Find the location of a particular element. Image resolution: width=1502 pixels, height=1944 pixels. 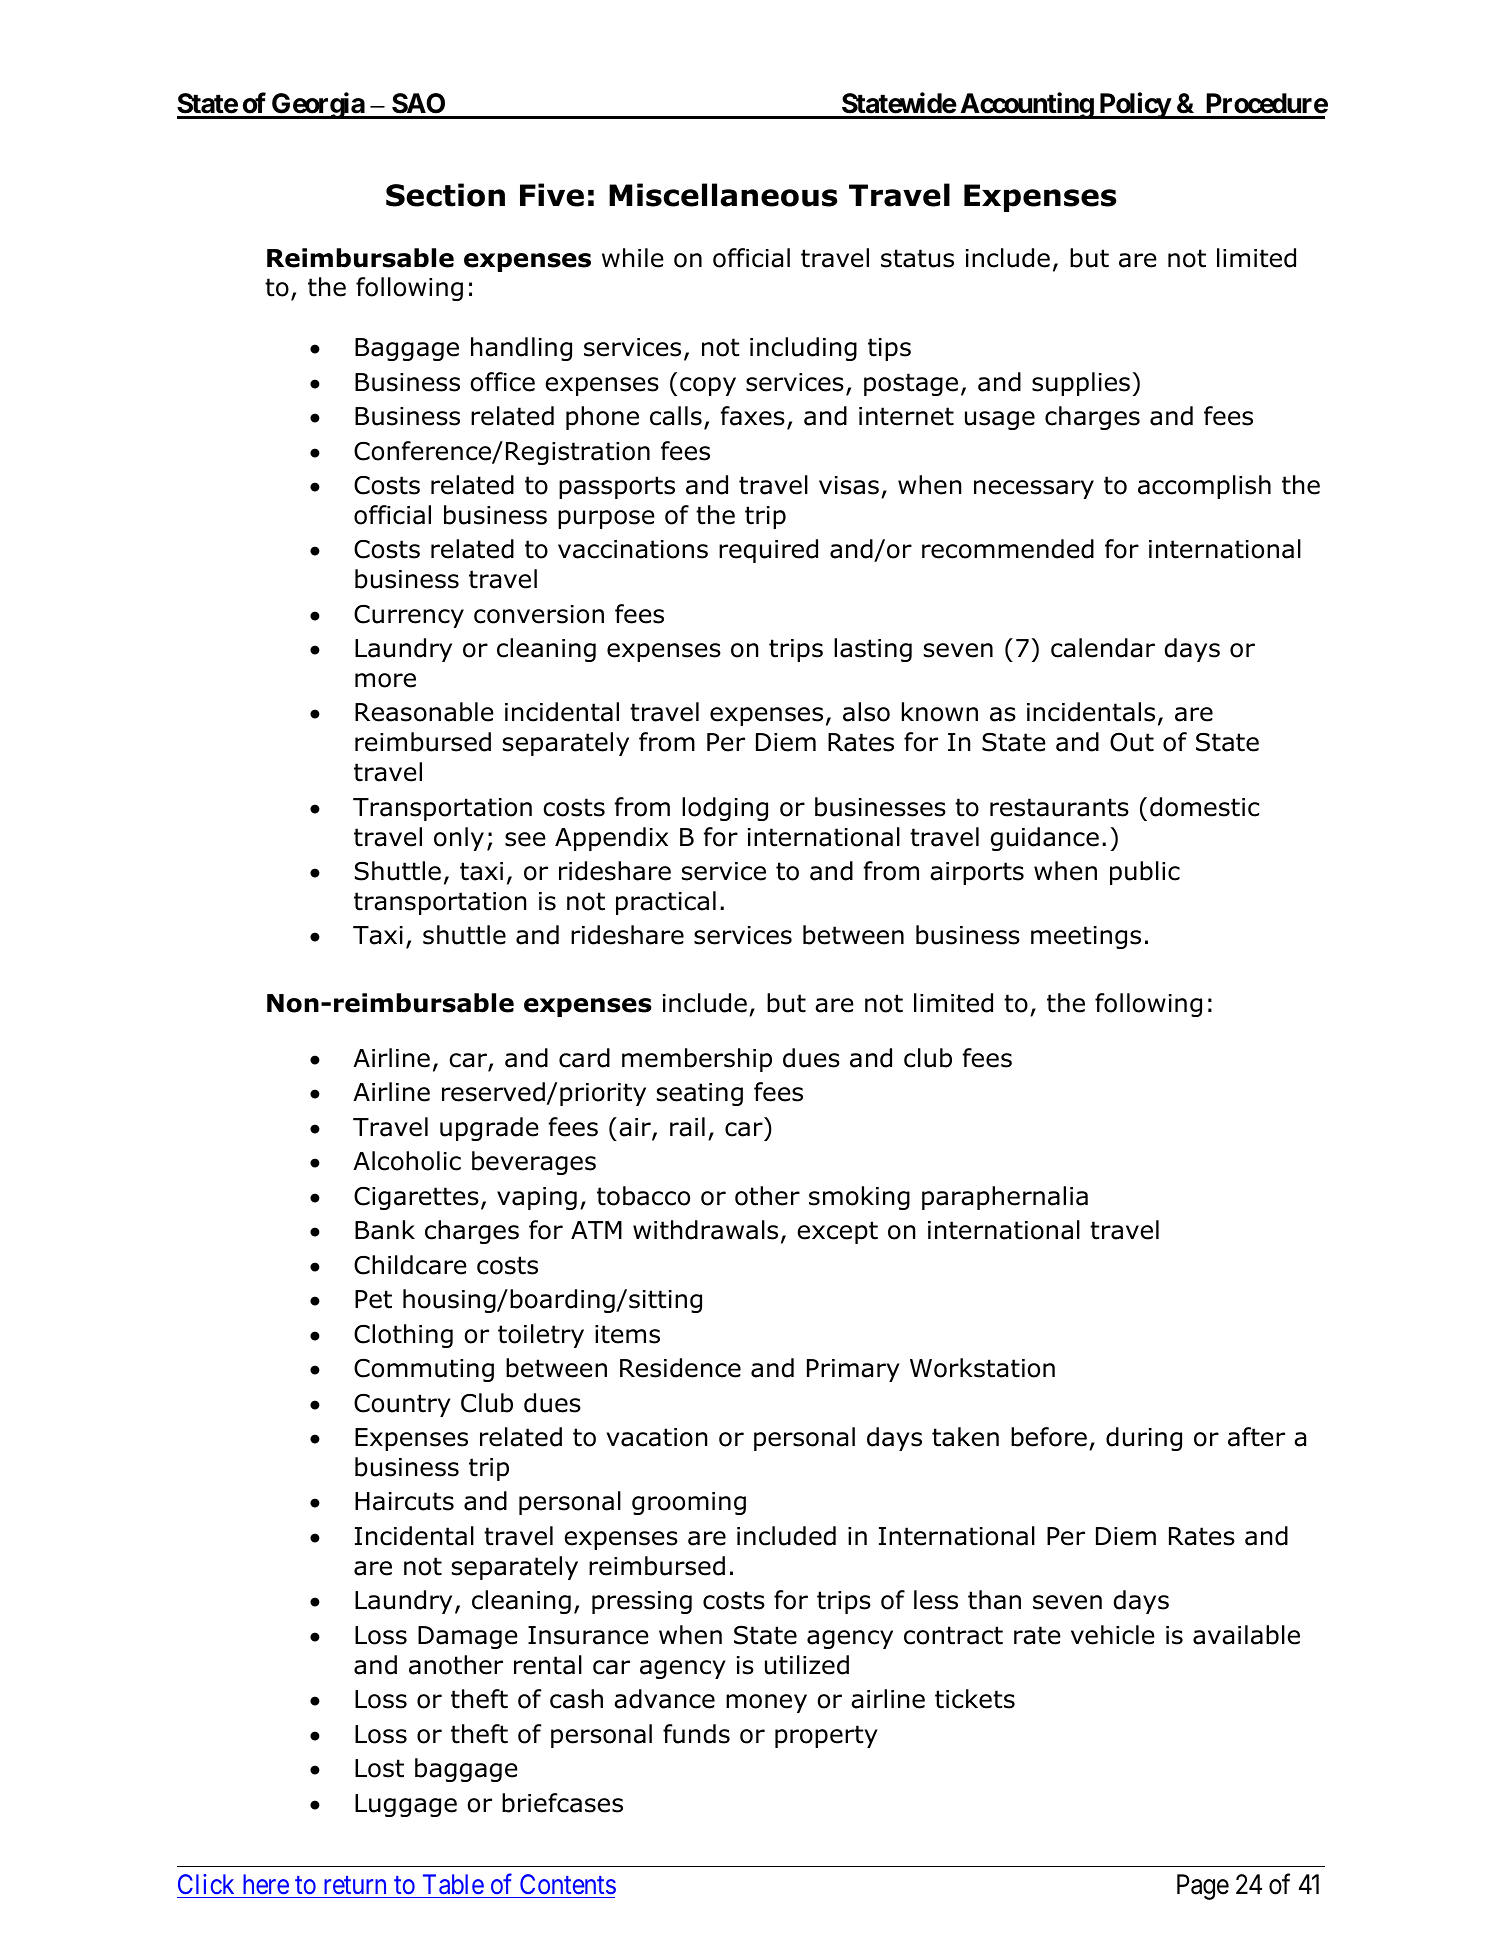

Alcoholic is located at coordinates (407, 1161).
